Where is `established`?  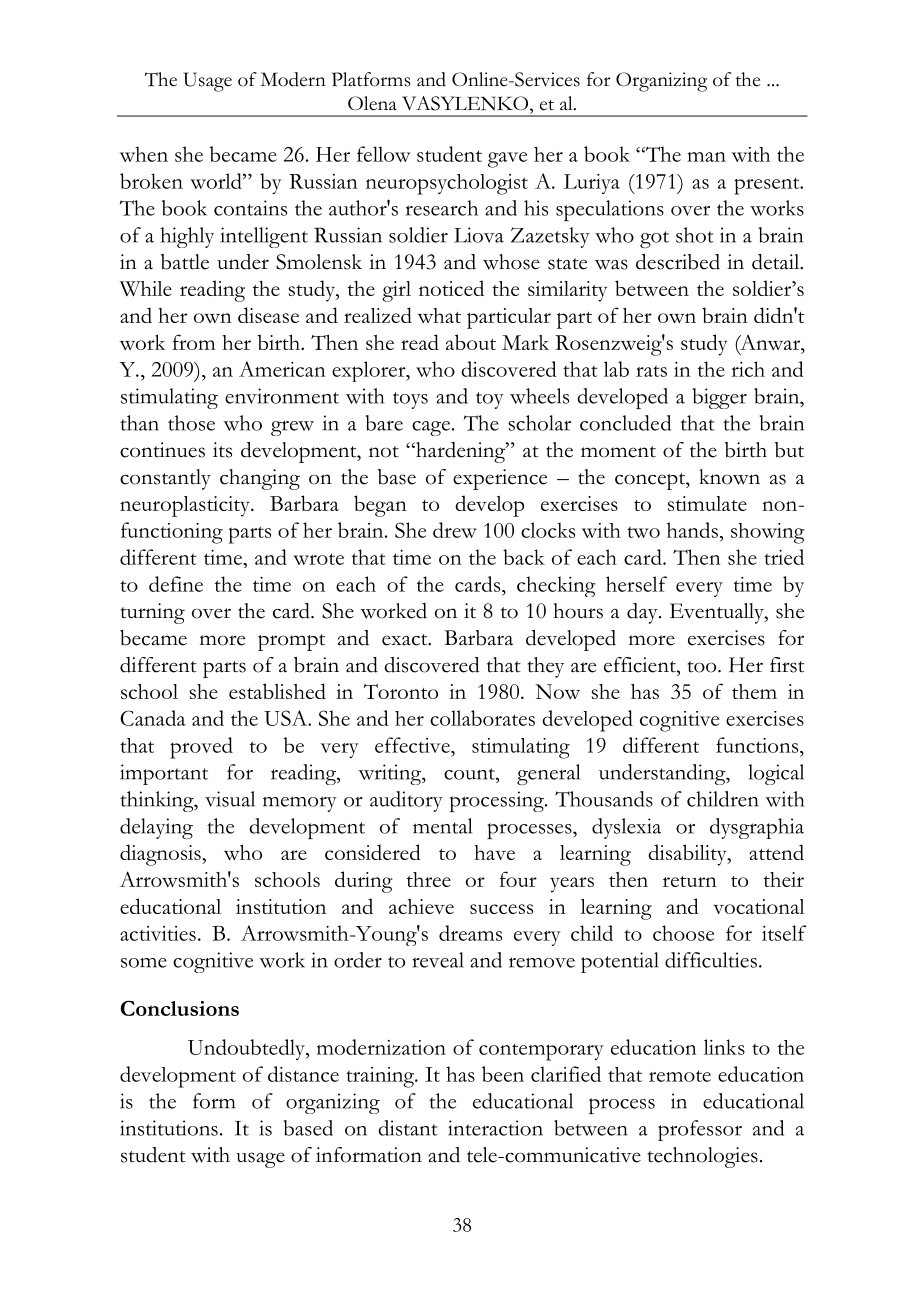 established is located at coordinates (277, 691).
